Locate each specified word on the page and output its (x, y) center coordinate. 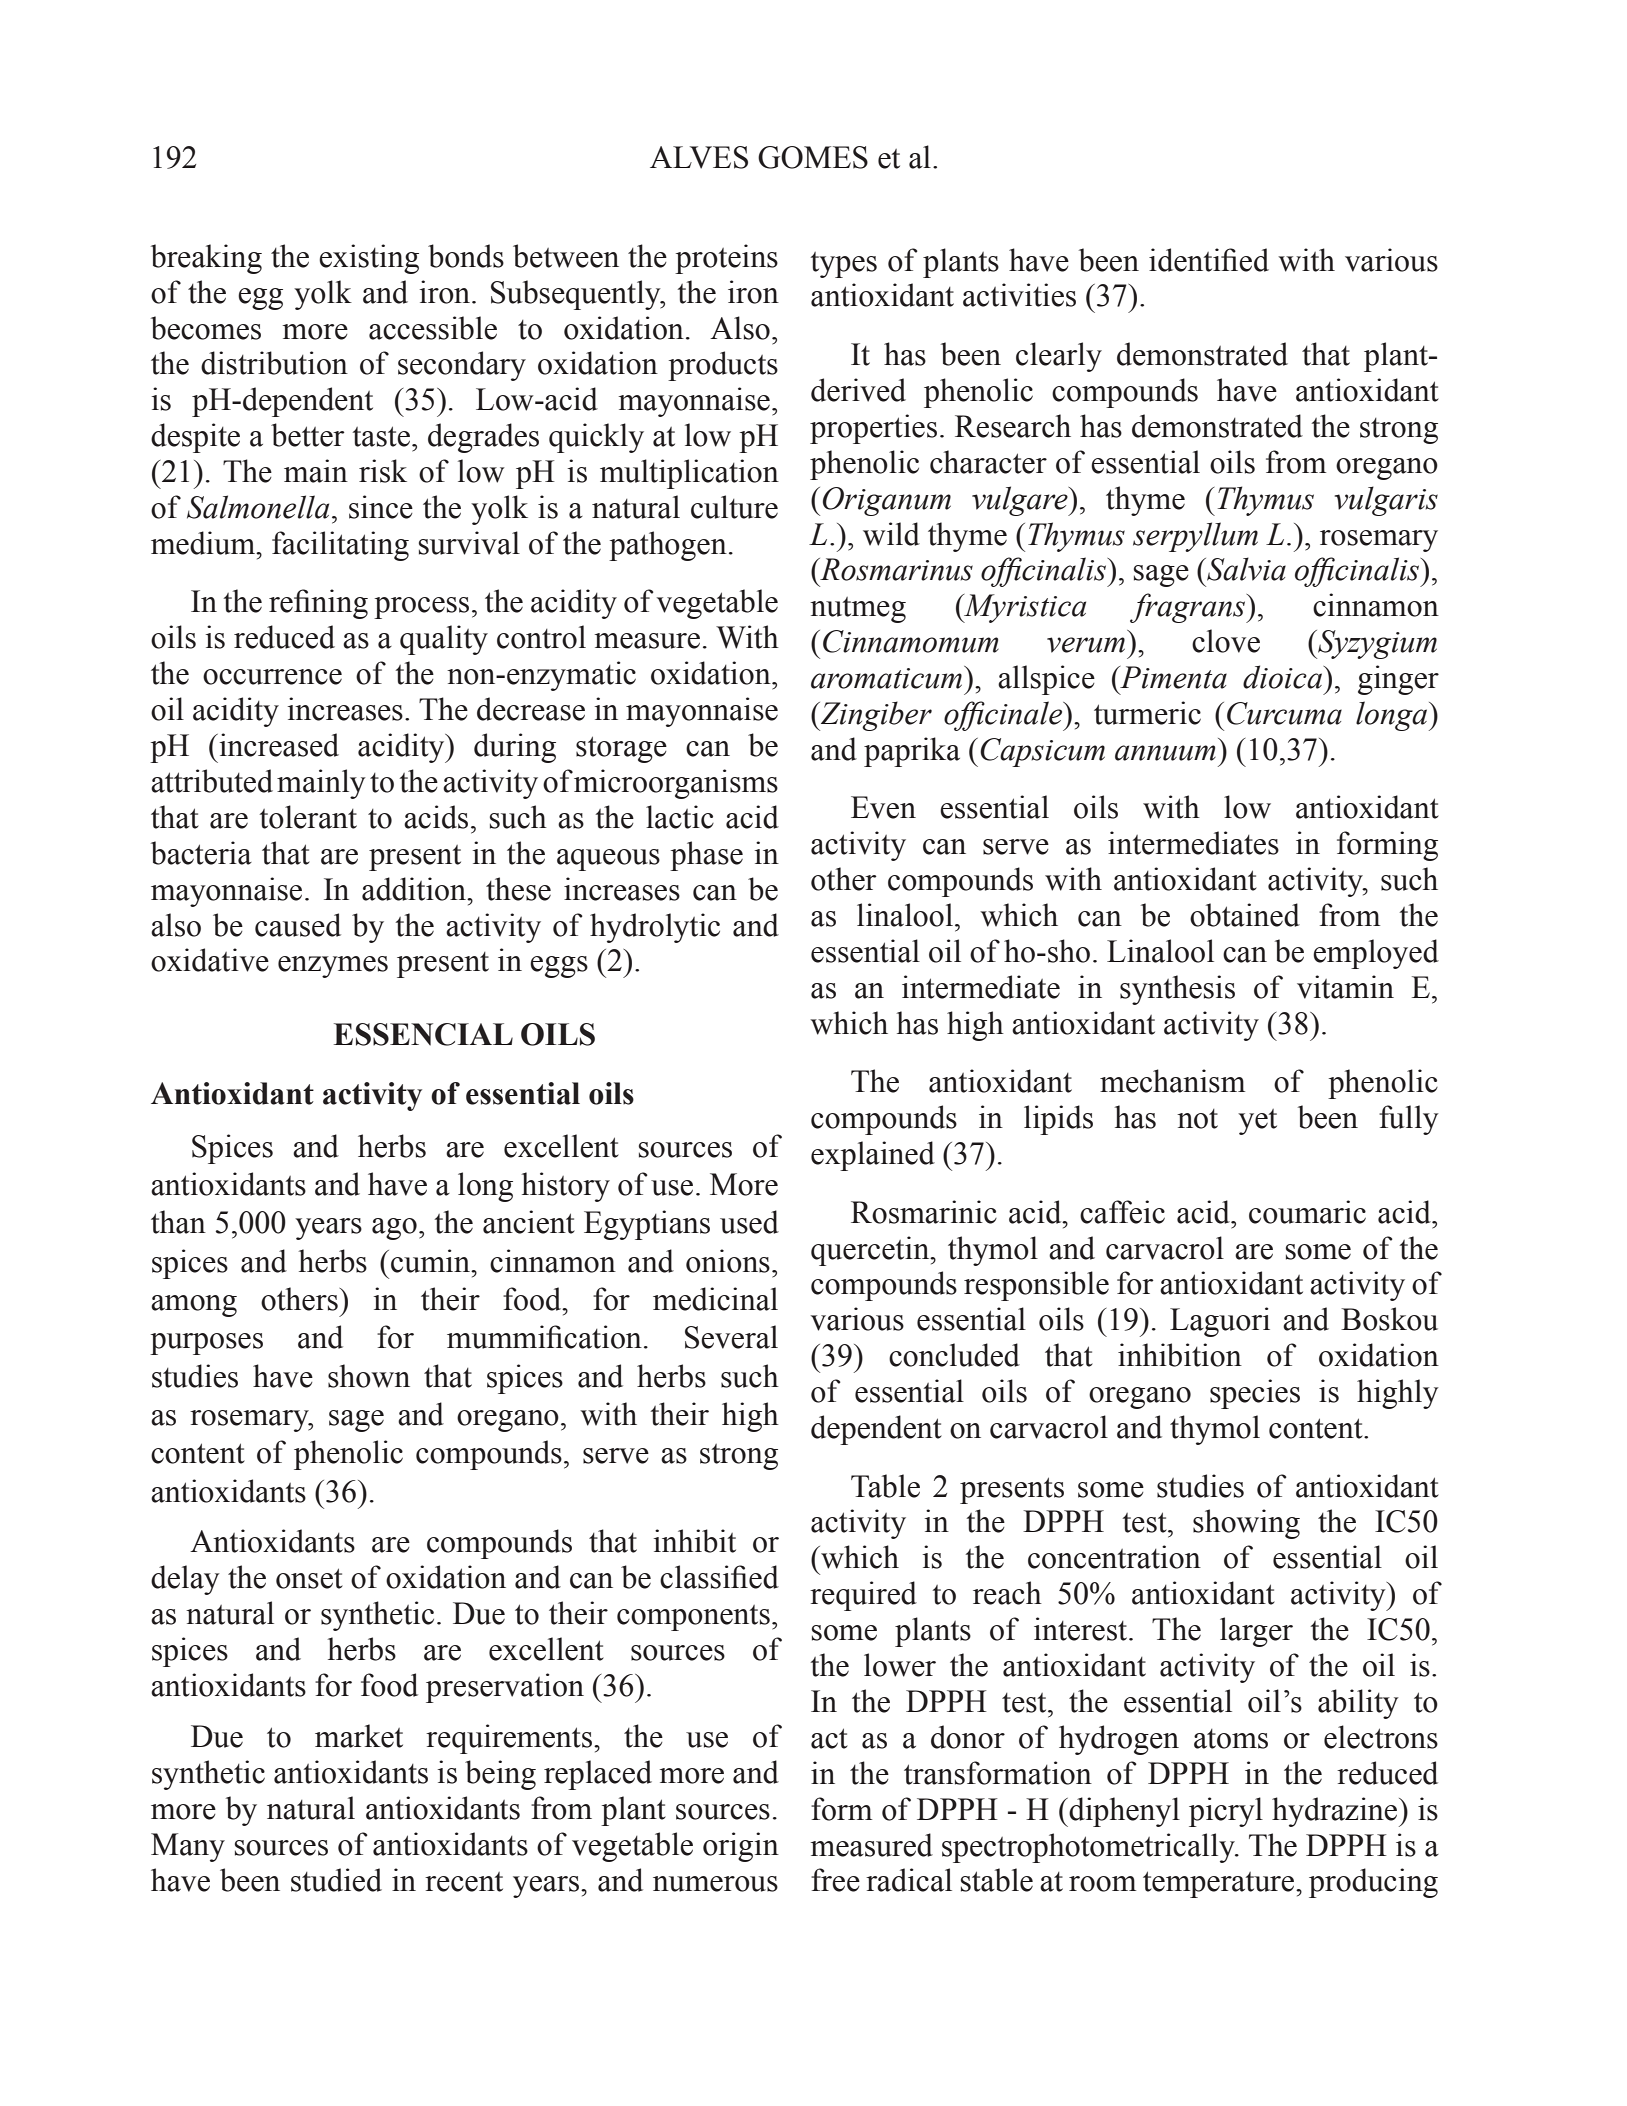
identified (1209, 260)
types (843, 265)
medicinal (715, 1299)
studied (336, 1880)
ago (394, 1229)
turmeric (1147, 713)
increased (278, 745)
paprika (912, 752)
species (1255, 1394)
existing (369, 259)
